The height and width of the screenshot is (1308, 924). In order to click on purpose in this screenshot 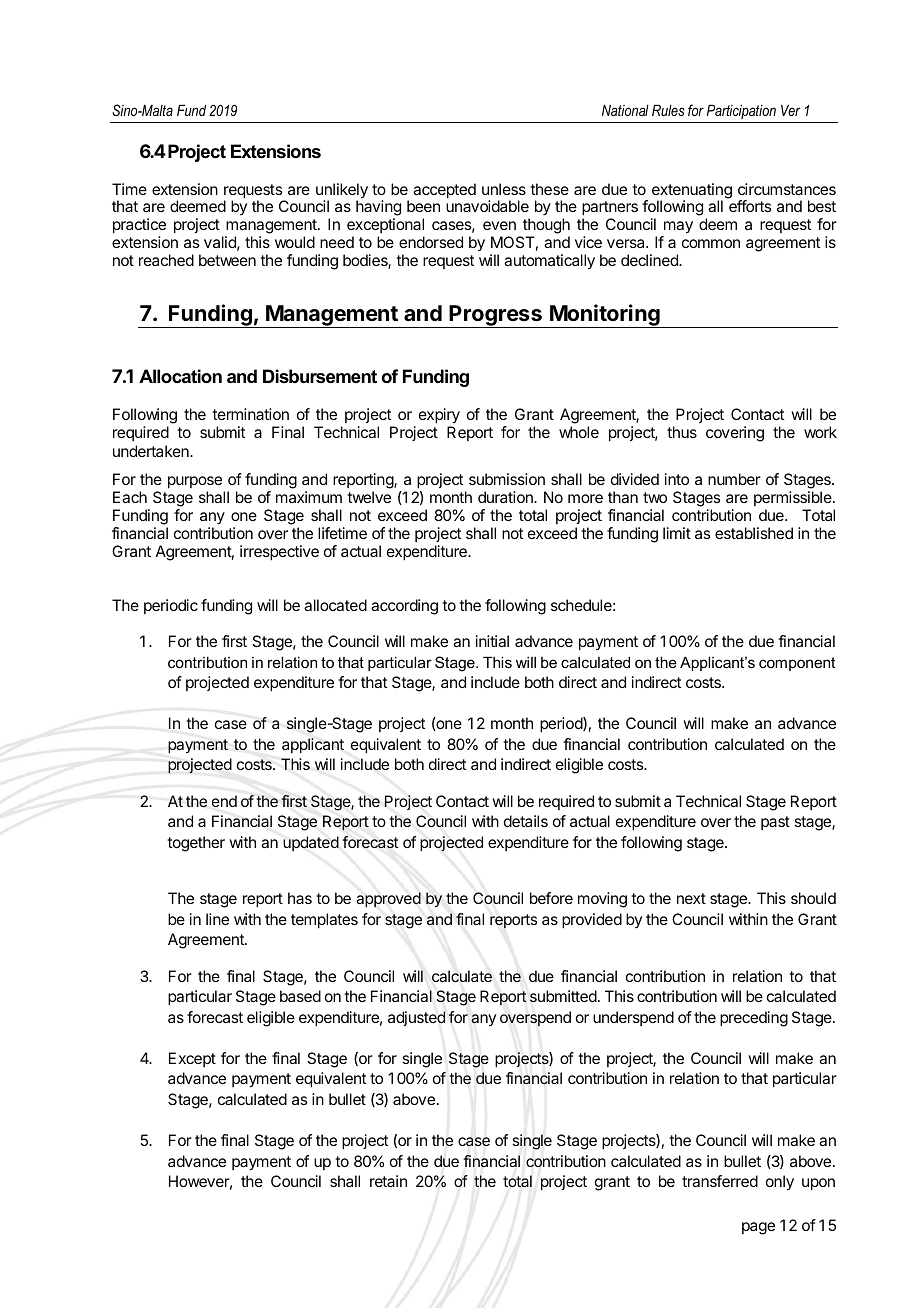, I will do `click(195, 484)`.
